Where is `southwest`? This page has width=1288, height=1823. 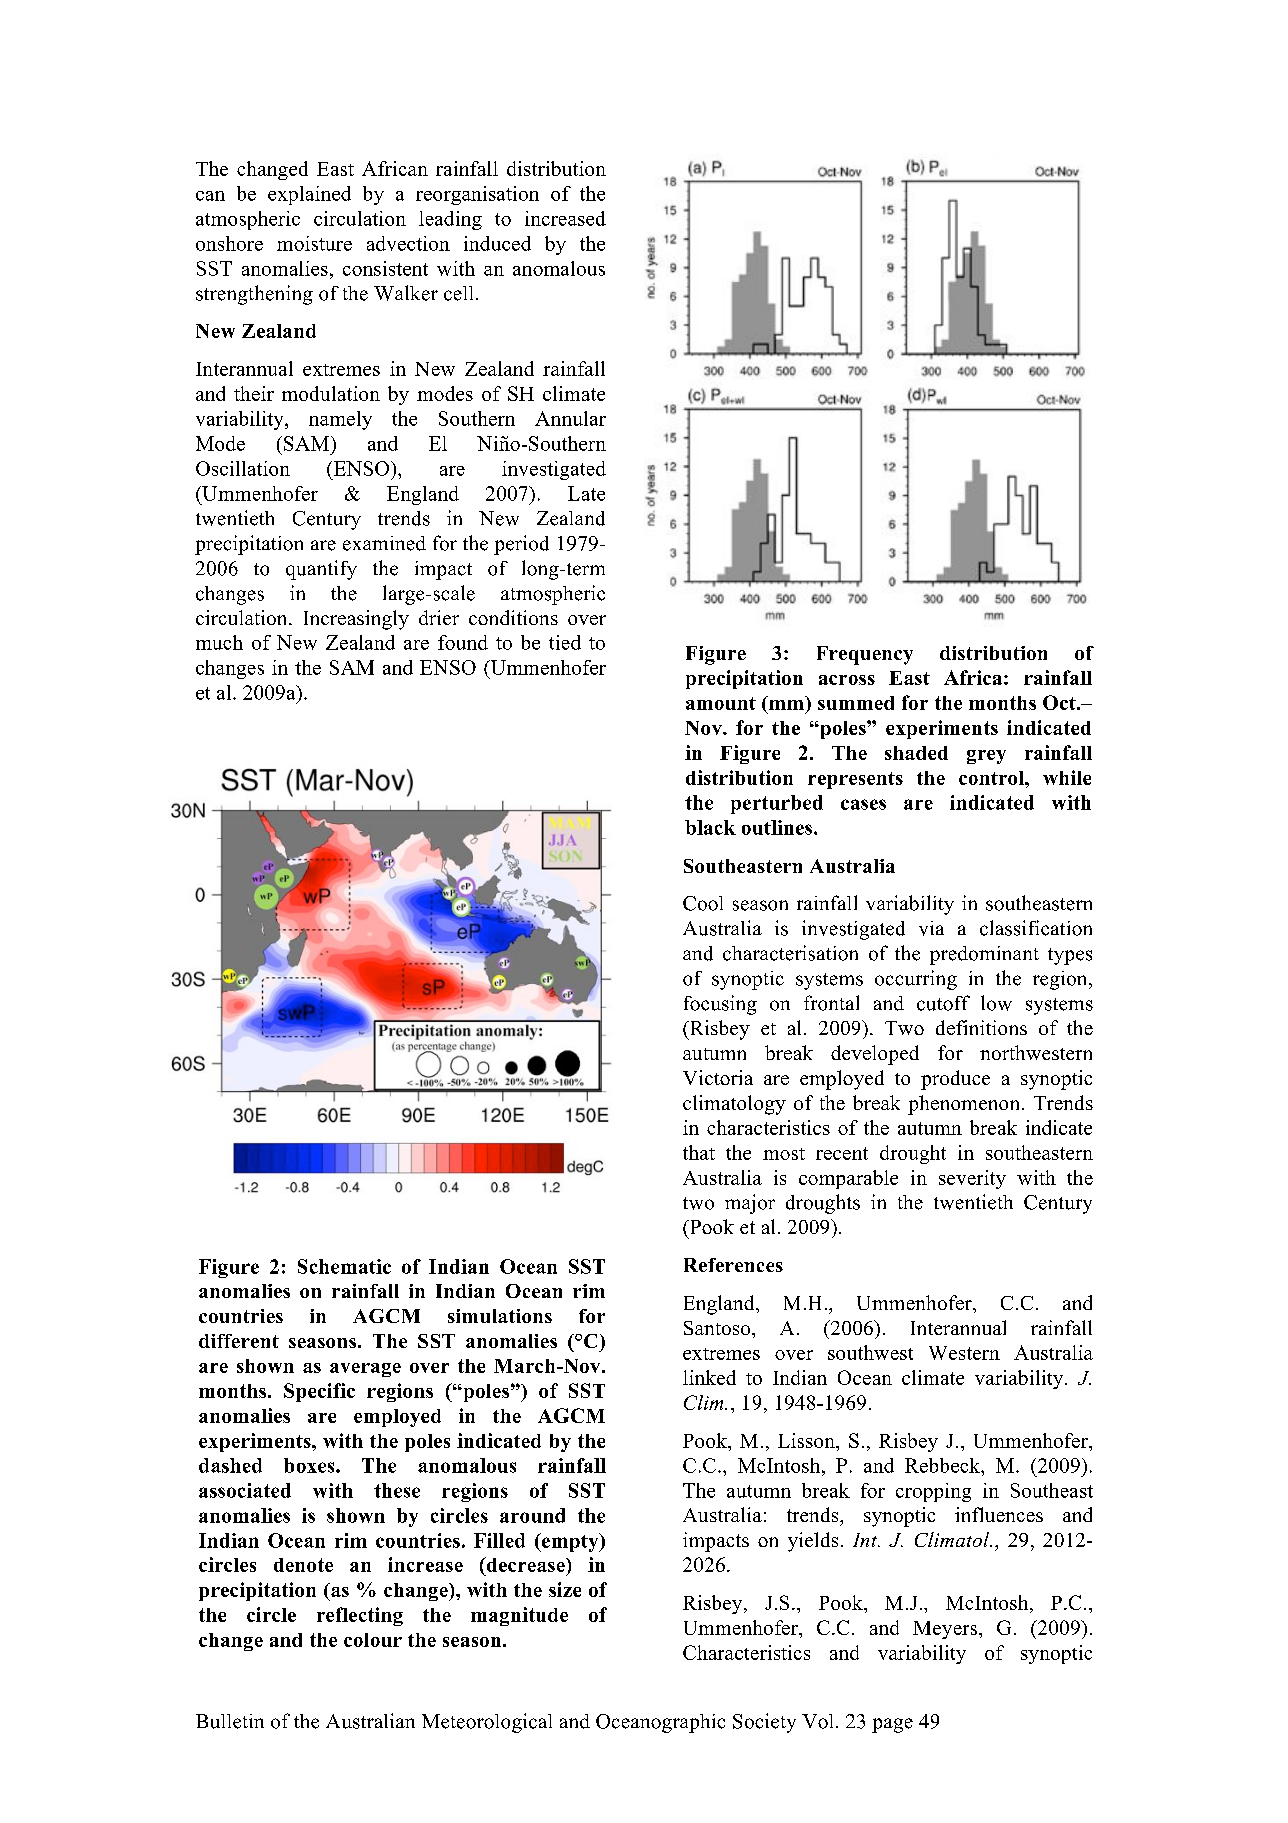 southwest is located at coordinates (870, 1352).
